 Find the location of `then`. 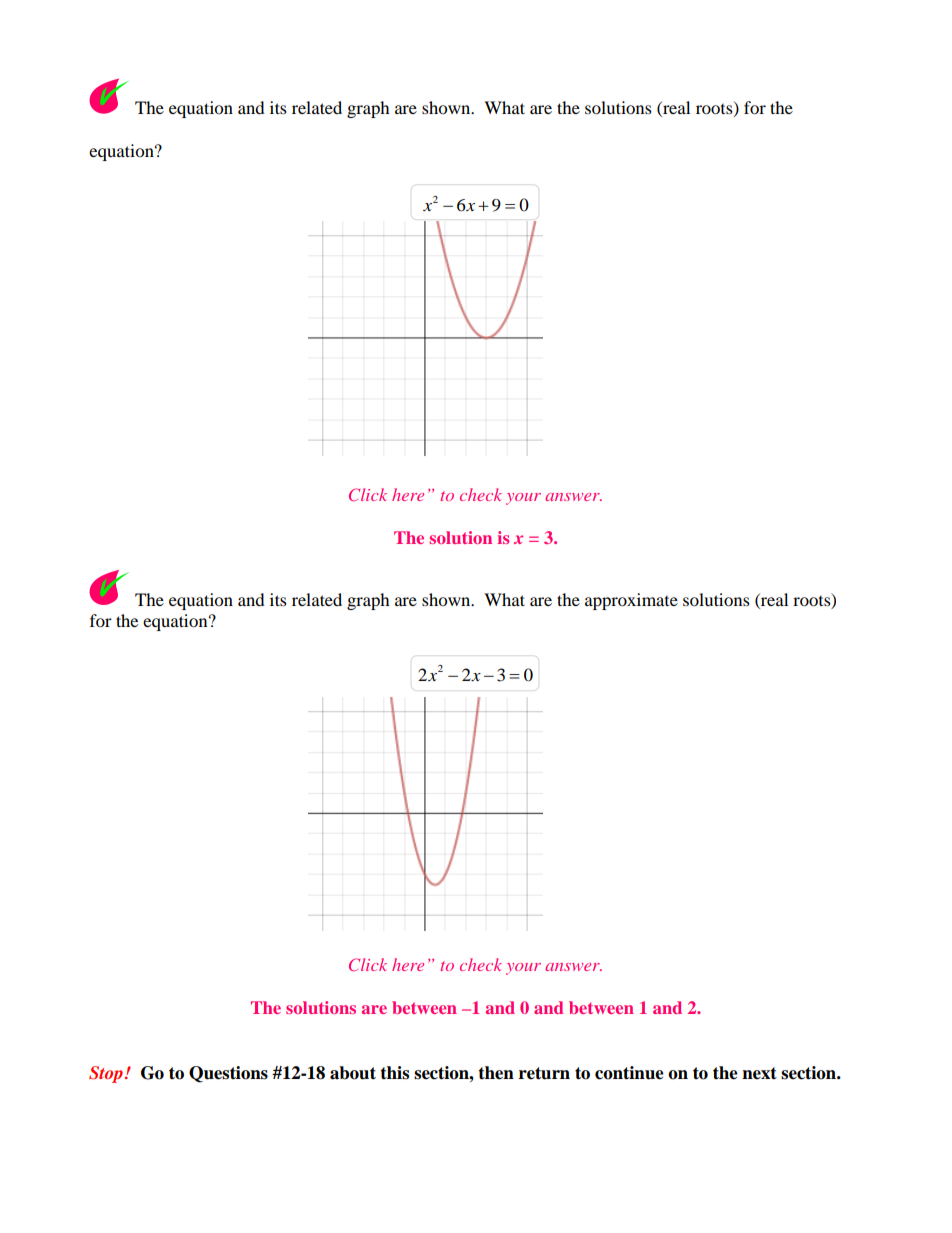

then is located at coordinates (496, 1073).
